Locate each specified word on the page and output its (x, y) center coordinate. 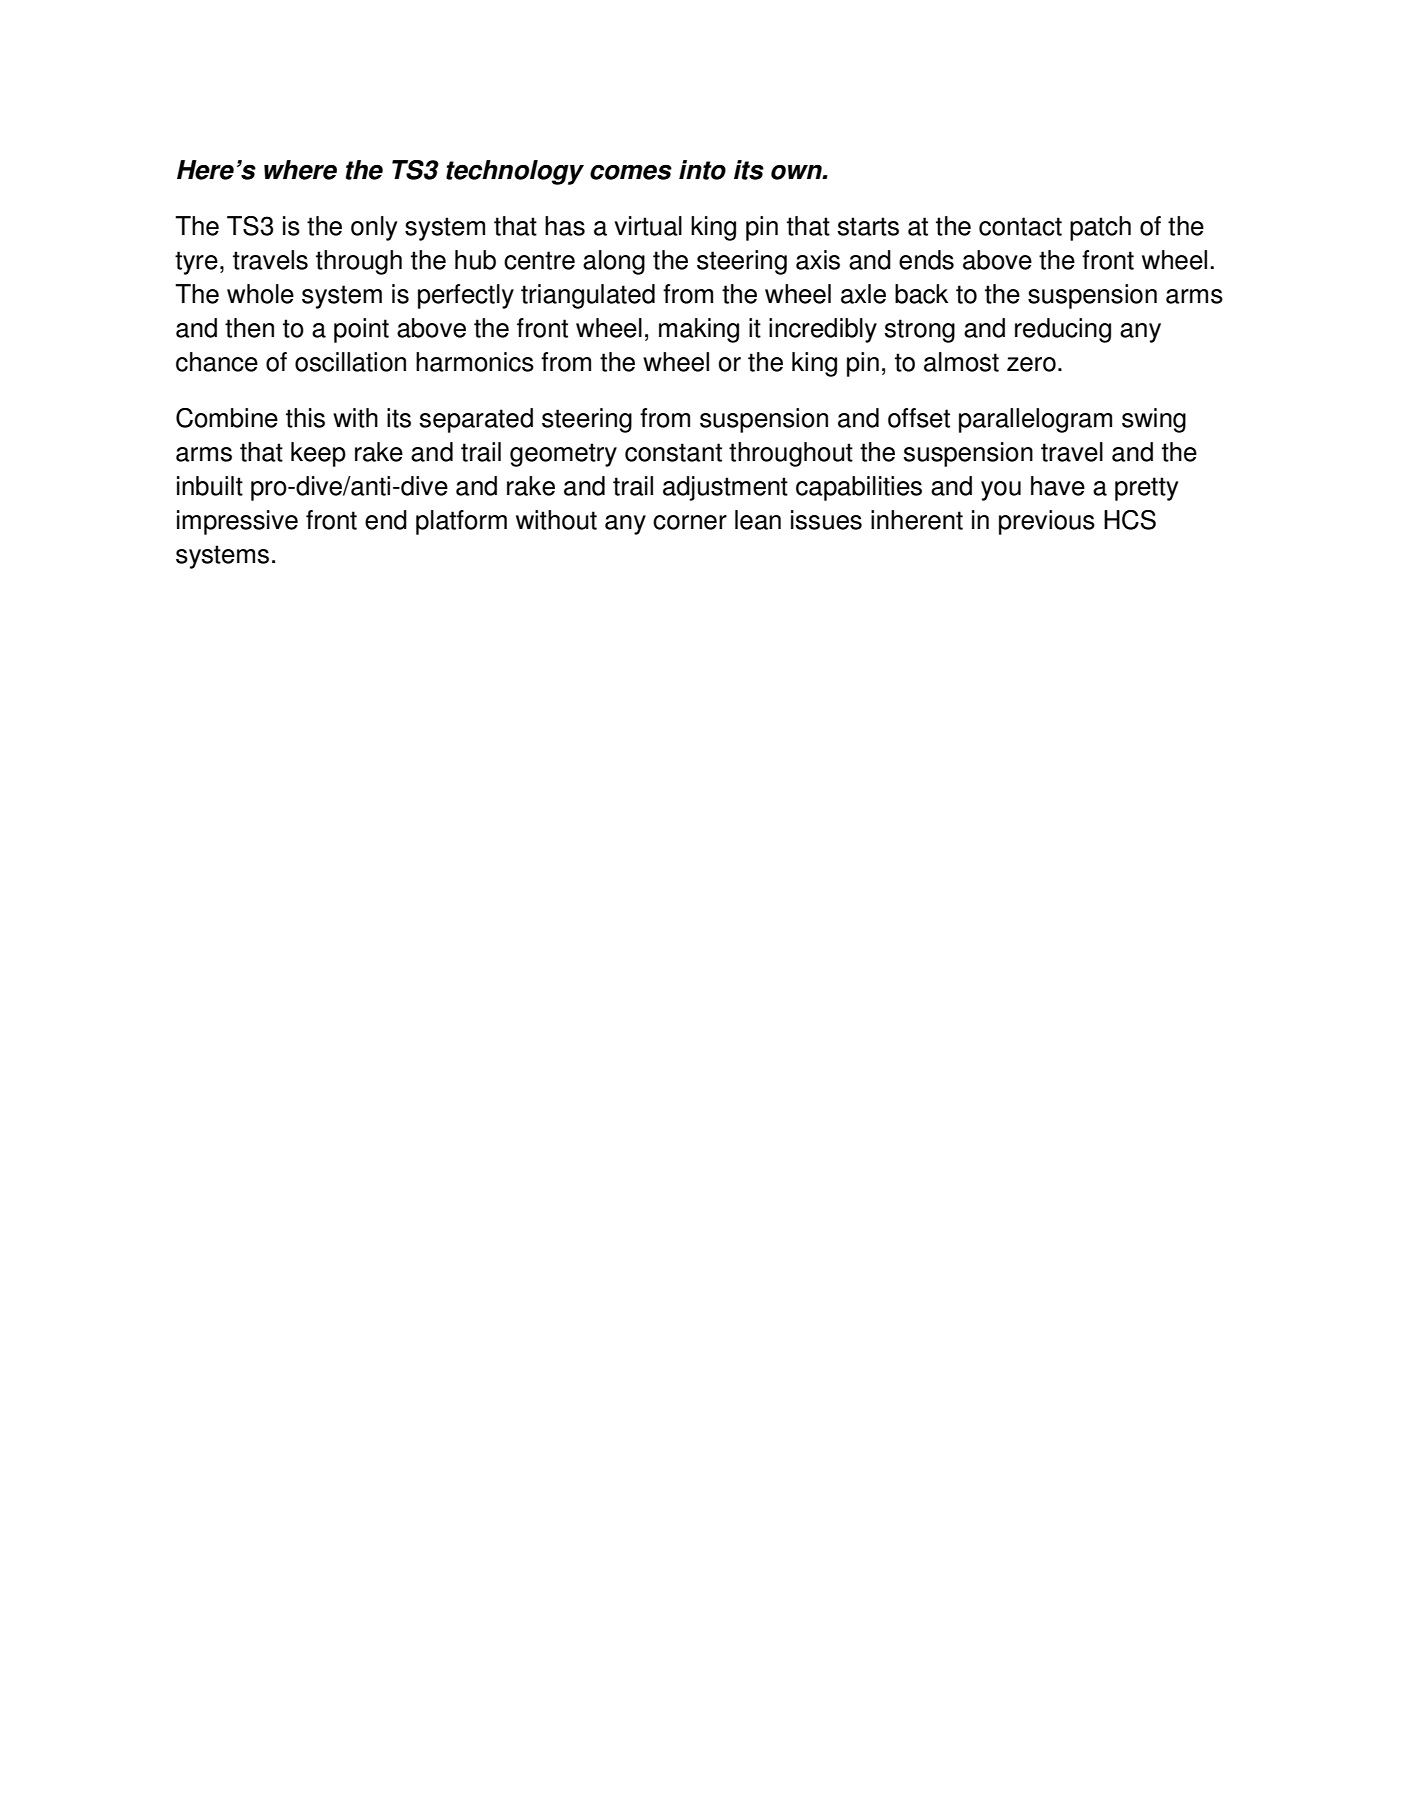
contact (1020, 226)
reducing (1063, 330)
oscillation (350, 362)
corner (690, 522)
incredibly (823, 330)
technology (515, 172)
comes (631, 172)
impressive (237, 522)
